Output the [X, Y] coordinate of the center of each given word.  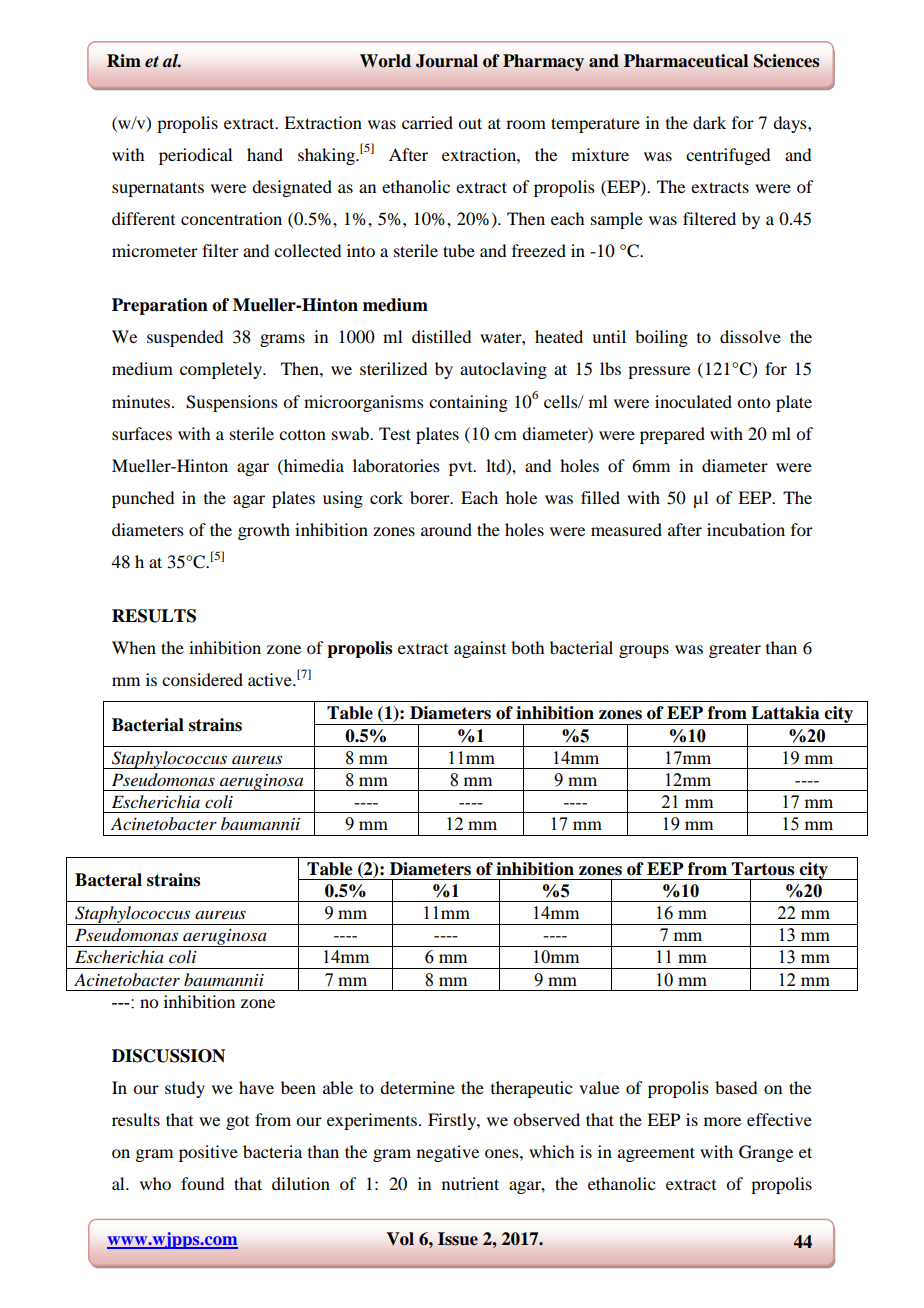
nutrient [470, 1183]
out [470, 123]
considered [202, 679]
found [202, 1183]
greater [735, 650]
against [480, 649]
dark [709, 122]
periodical [195, 156]
